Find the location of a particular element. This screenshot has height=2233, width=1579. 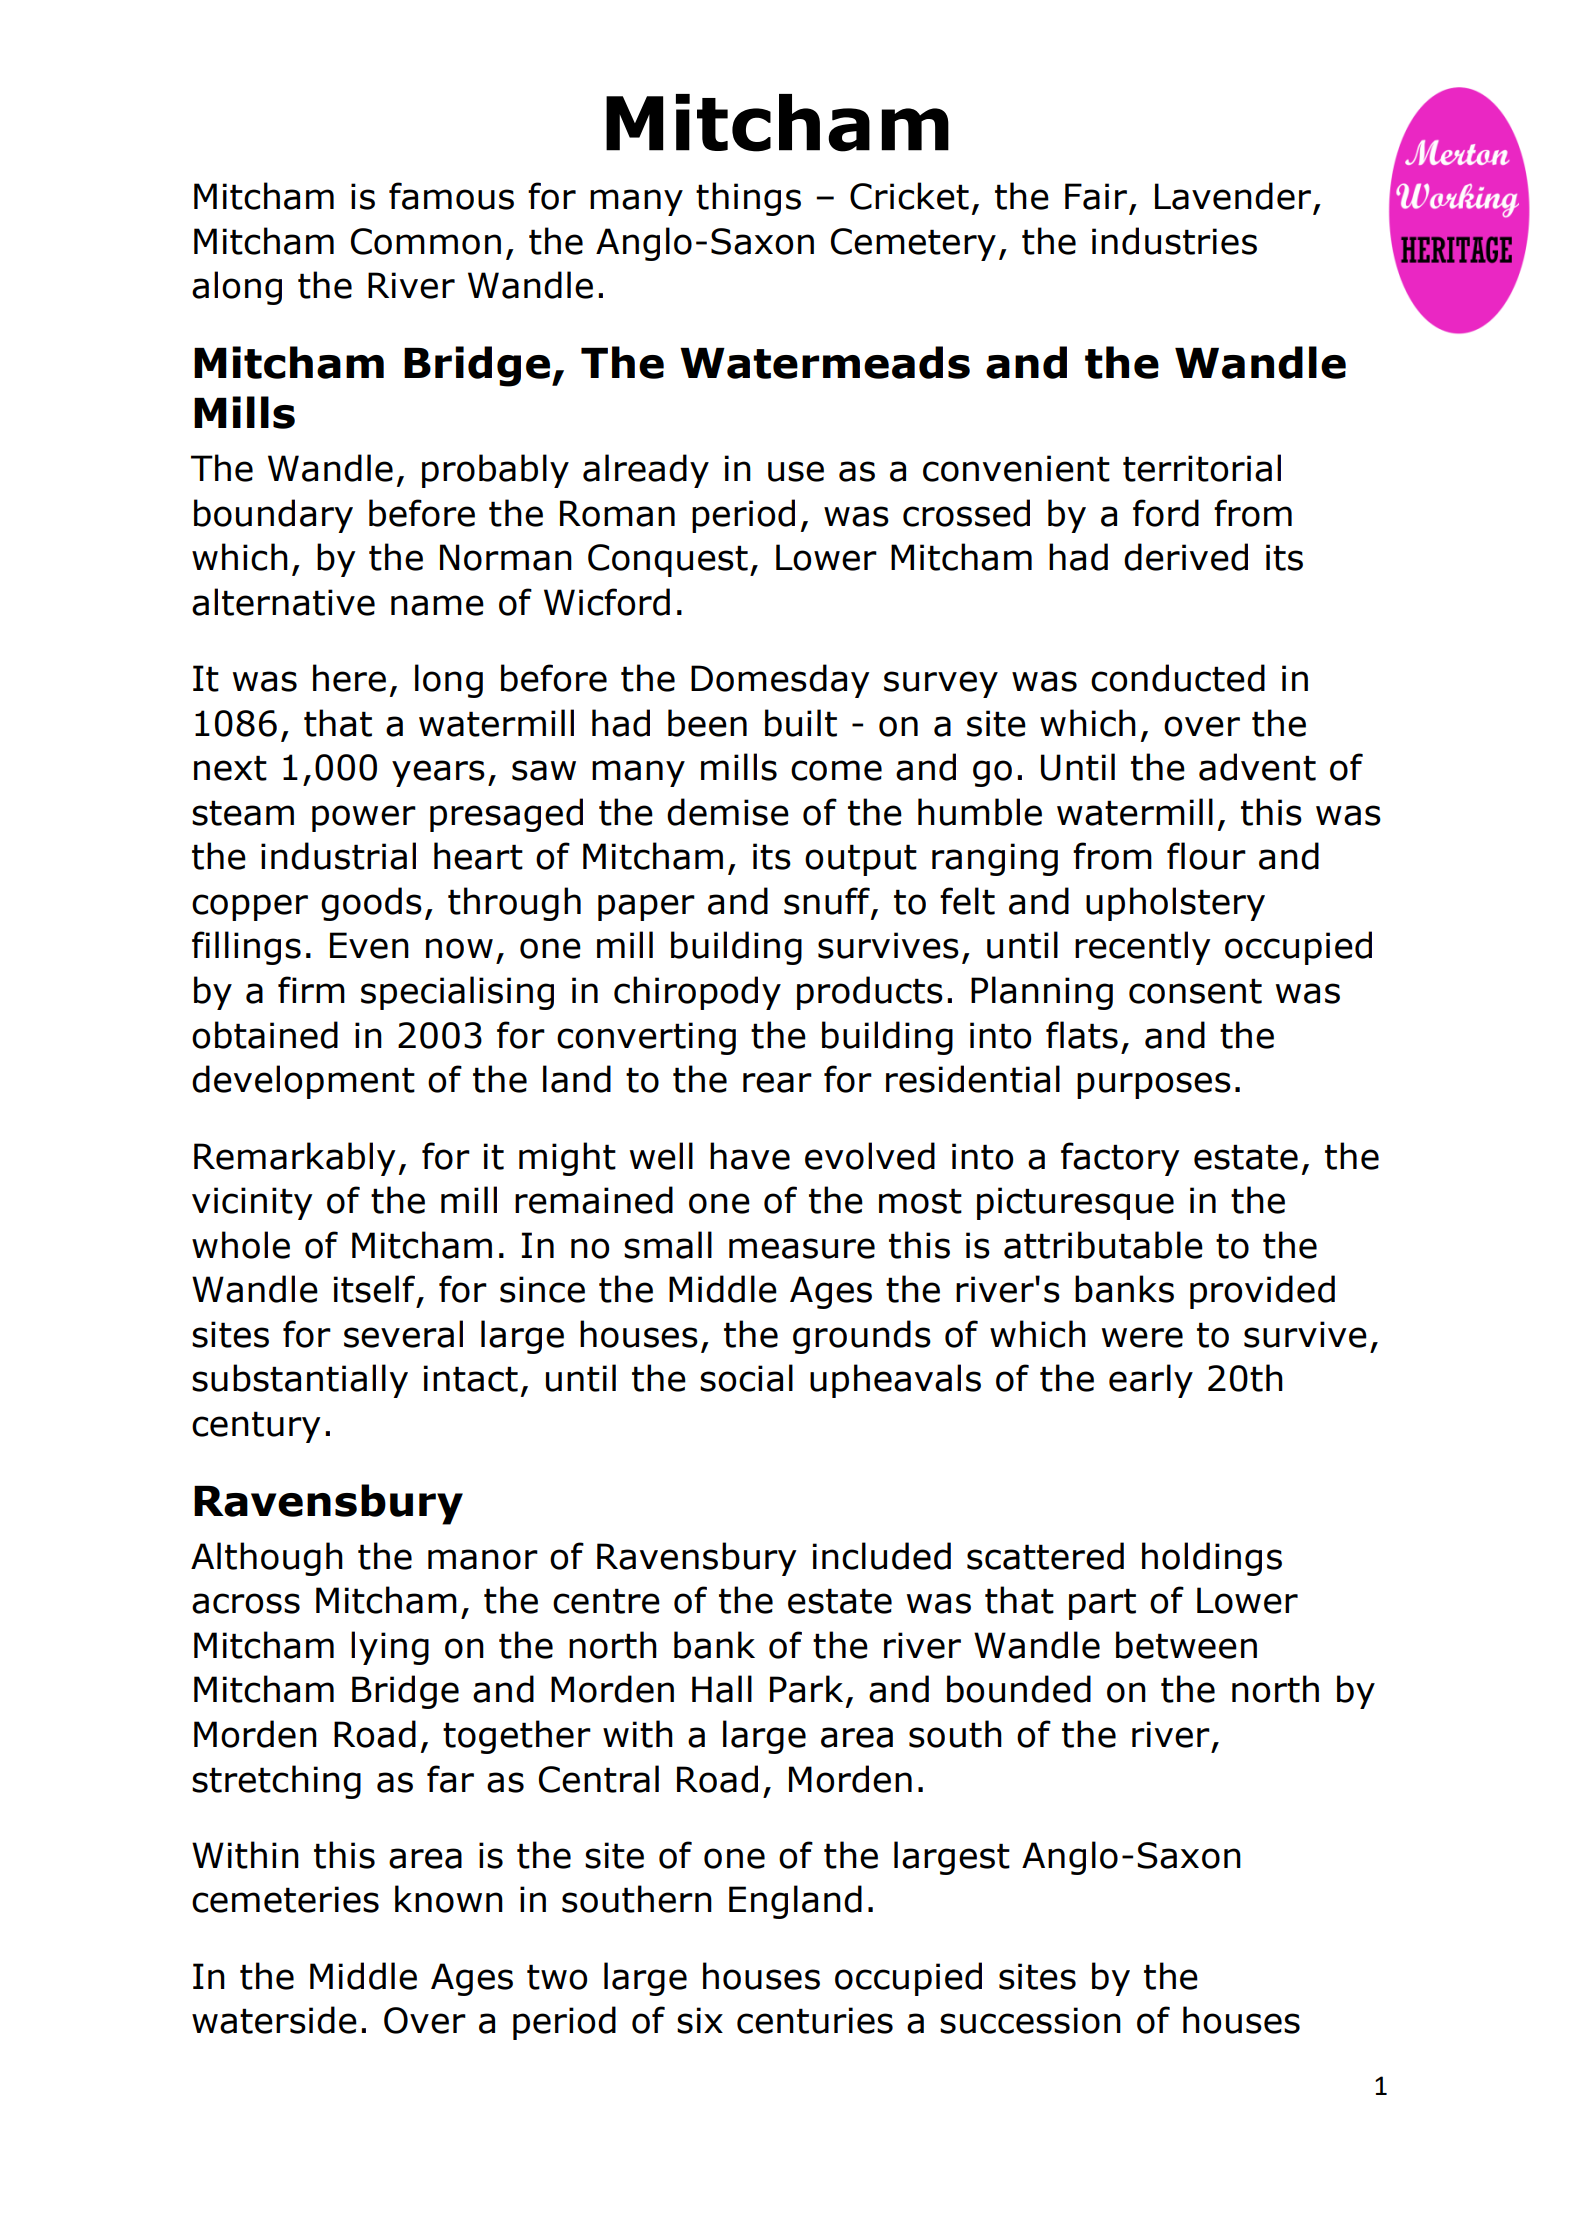

holdings is located at coordinates (1212, 1559).
